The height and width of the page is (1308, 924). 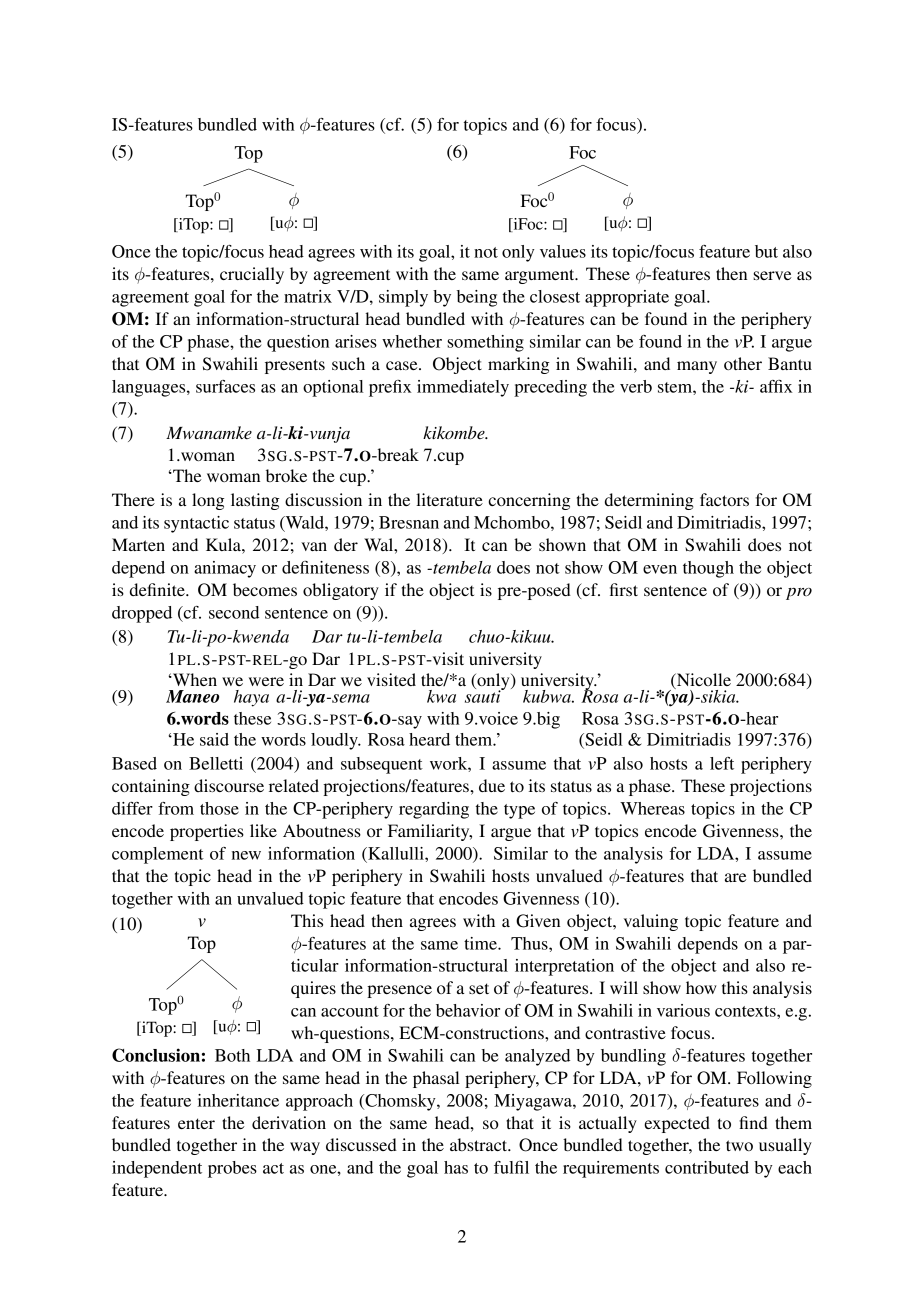 What do you see at coordinates (232, 1169) in the page?
I see `probes` at bounding box center [232, 1169].
